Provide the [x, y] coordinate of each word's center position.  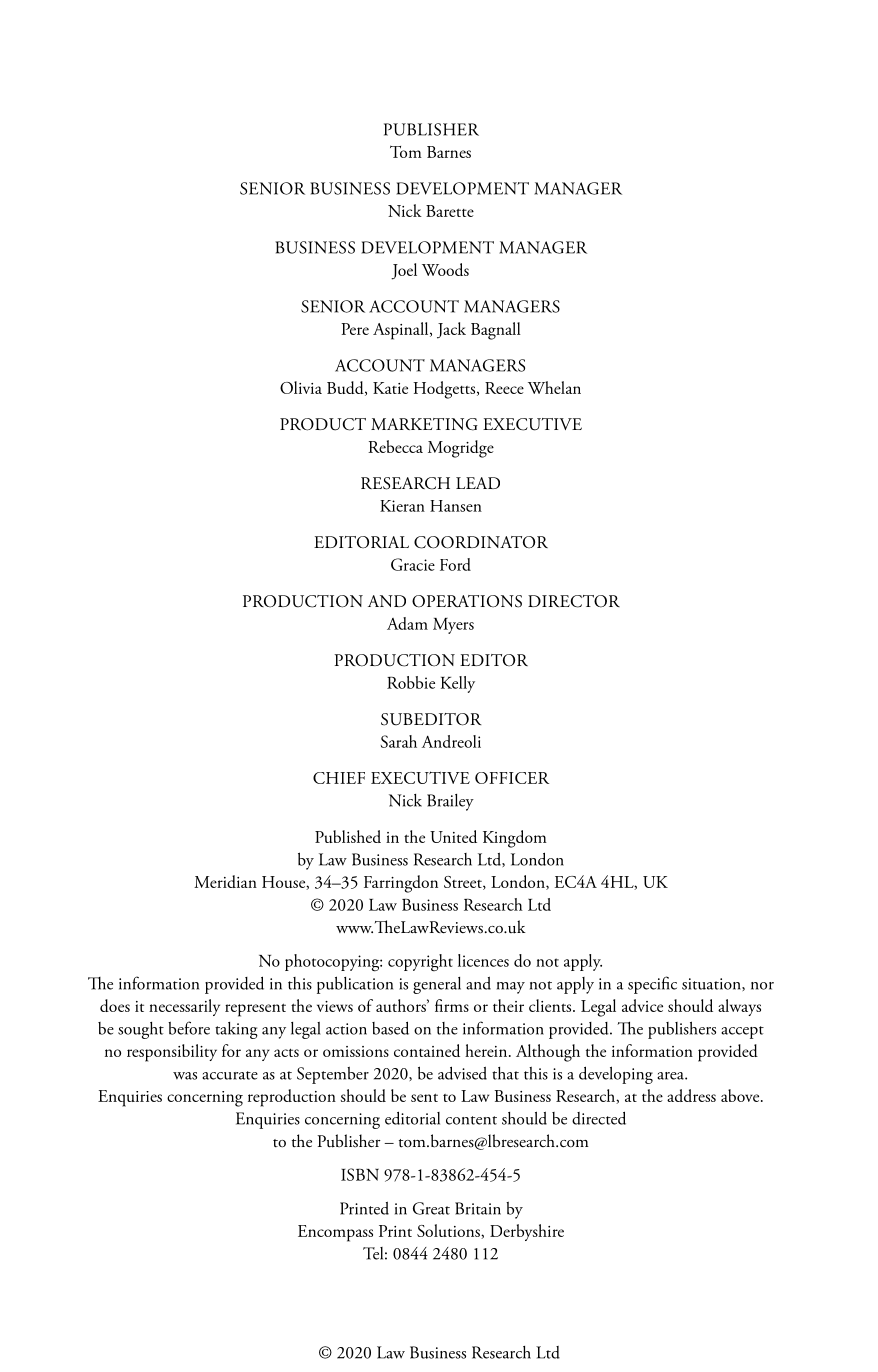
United [453, 836]
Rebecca [395, 446]
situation [712, 984]
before [189, 1028]
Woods [445, 269]
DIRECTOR [574, 601]
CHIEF [339, 778]
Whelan [554, 387]
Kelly [458, 684]
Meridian [225, 881]
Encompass [335, 1233]
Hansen [456, 506]
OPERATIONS [467, 601]
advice [642, 1005]
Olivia [301, 387]
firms [452, 1005]
